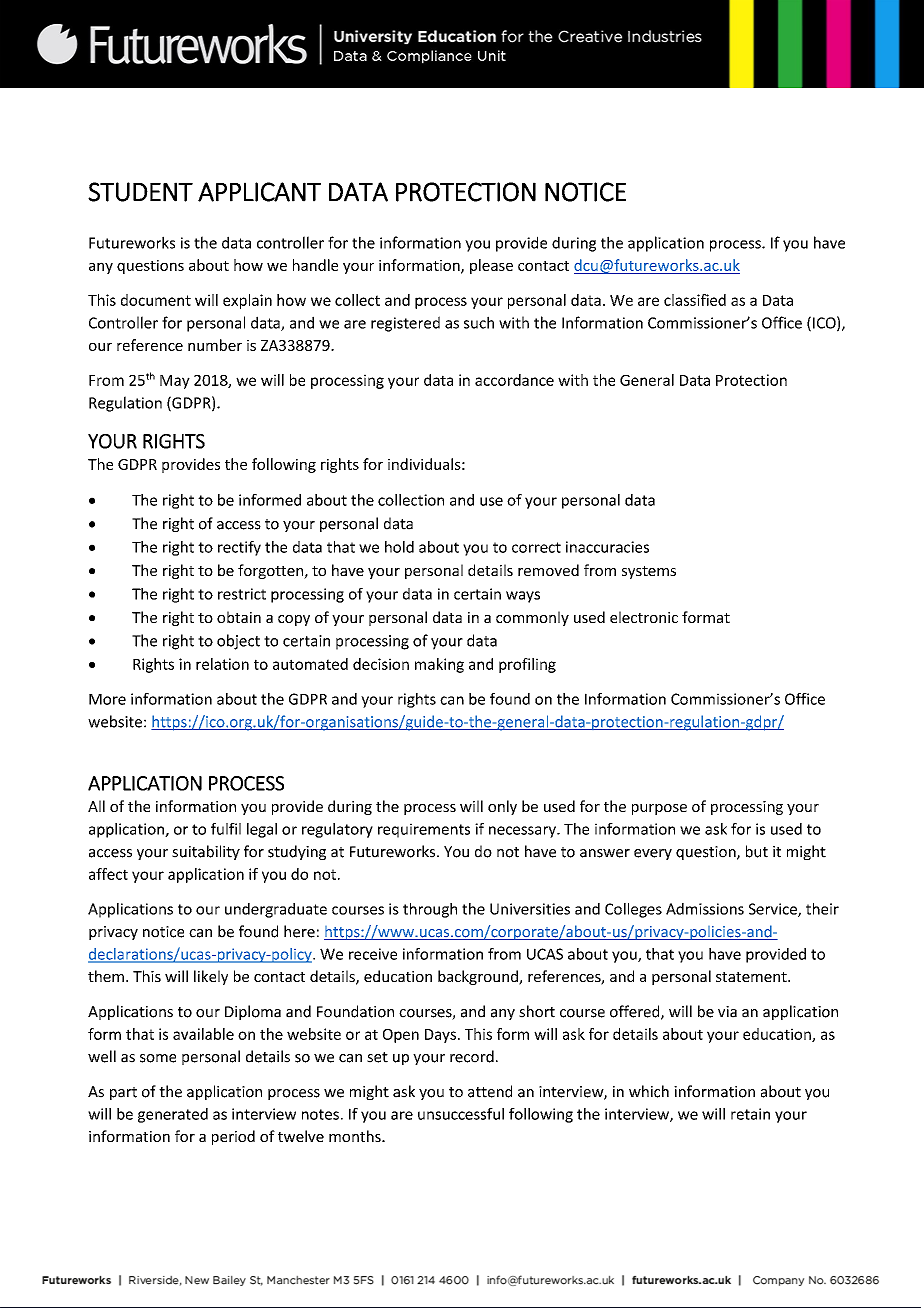 This document has width=924, height=1308. I want to click on unsuccessful, so click(461, 1114).
